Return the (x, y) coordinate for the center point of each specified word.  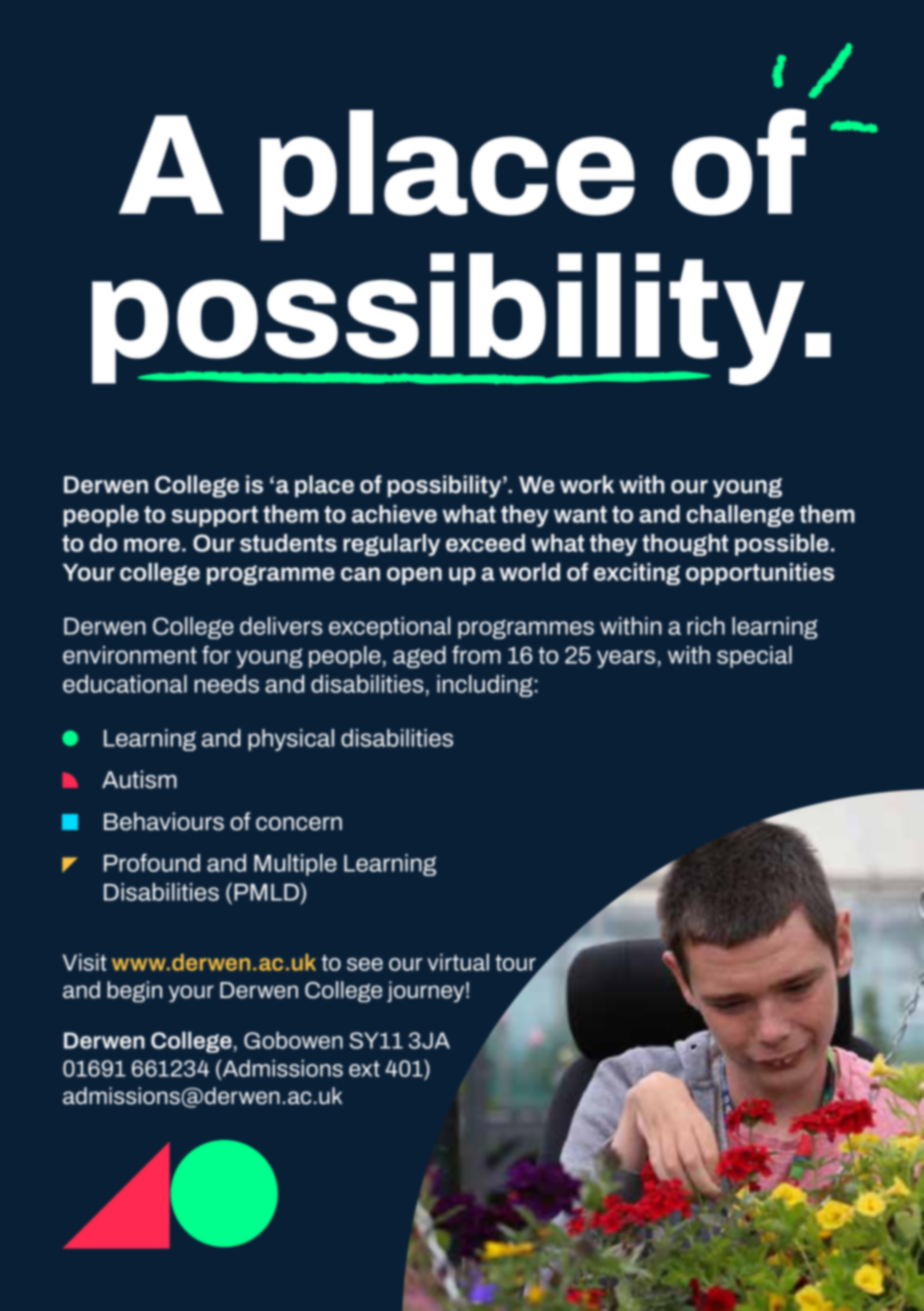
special (754, 657)
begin (134, 992)
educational (125, 684)
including (485, 686)
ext (364, 1069)
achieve (394, 514)
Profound (152, 862)
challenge (740, 516)
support (215, 516)
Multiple (295, 865)
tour (516, 964)
